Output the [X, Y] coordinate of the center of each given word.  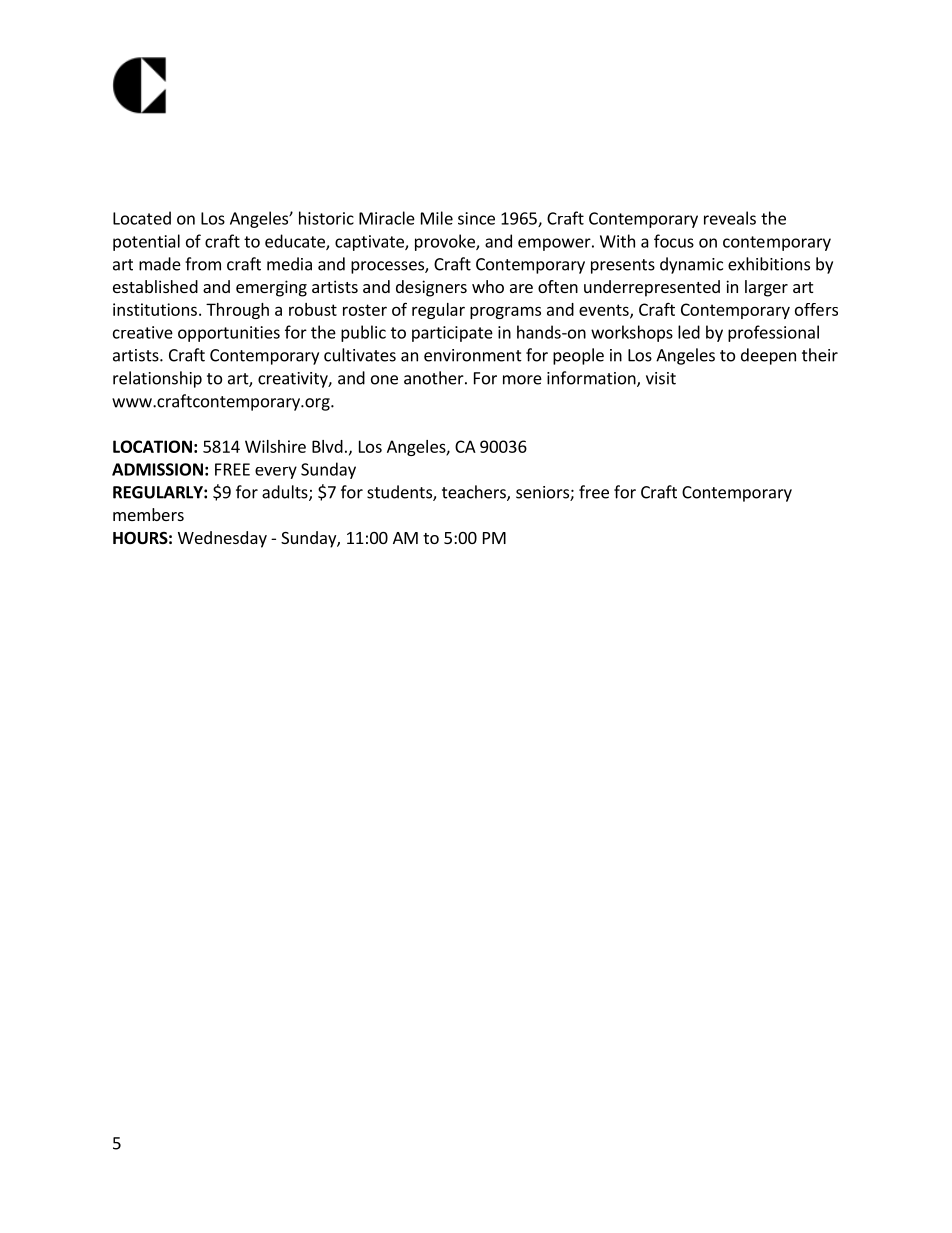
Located [142, 218]
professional [773, 333]
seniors [543, 493]
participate [452, 334]
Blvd [327, 446]
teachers [475, 493]
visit [661, 378]
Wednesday [222, 539]
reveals [730, 218]
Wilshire [275, 446]
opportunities [229, 334]
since [476, 218]
